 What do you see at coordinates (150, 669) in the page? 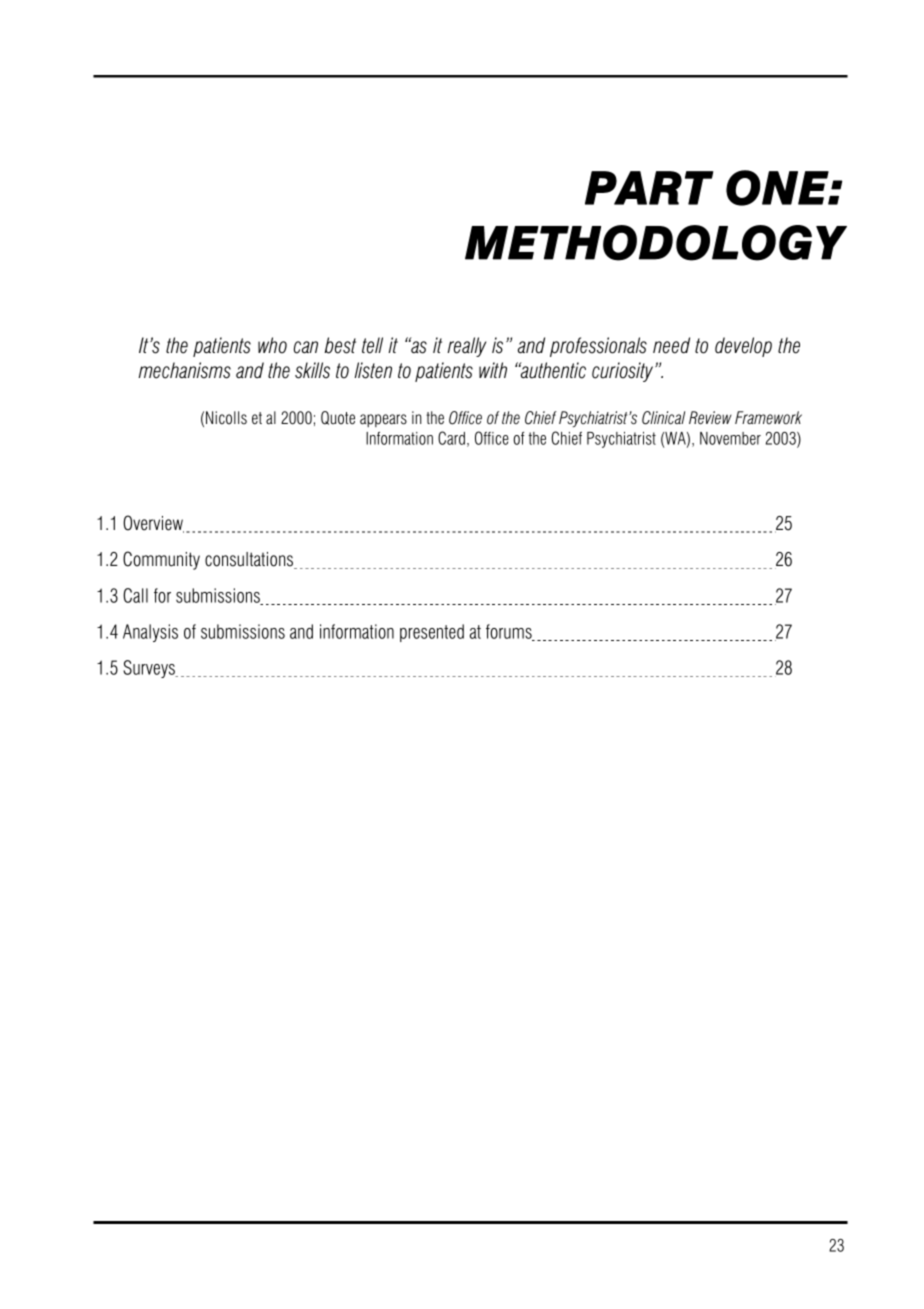
I see `Surveys` at bounding box center [150, 669].
